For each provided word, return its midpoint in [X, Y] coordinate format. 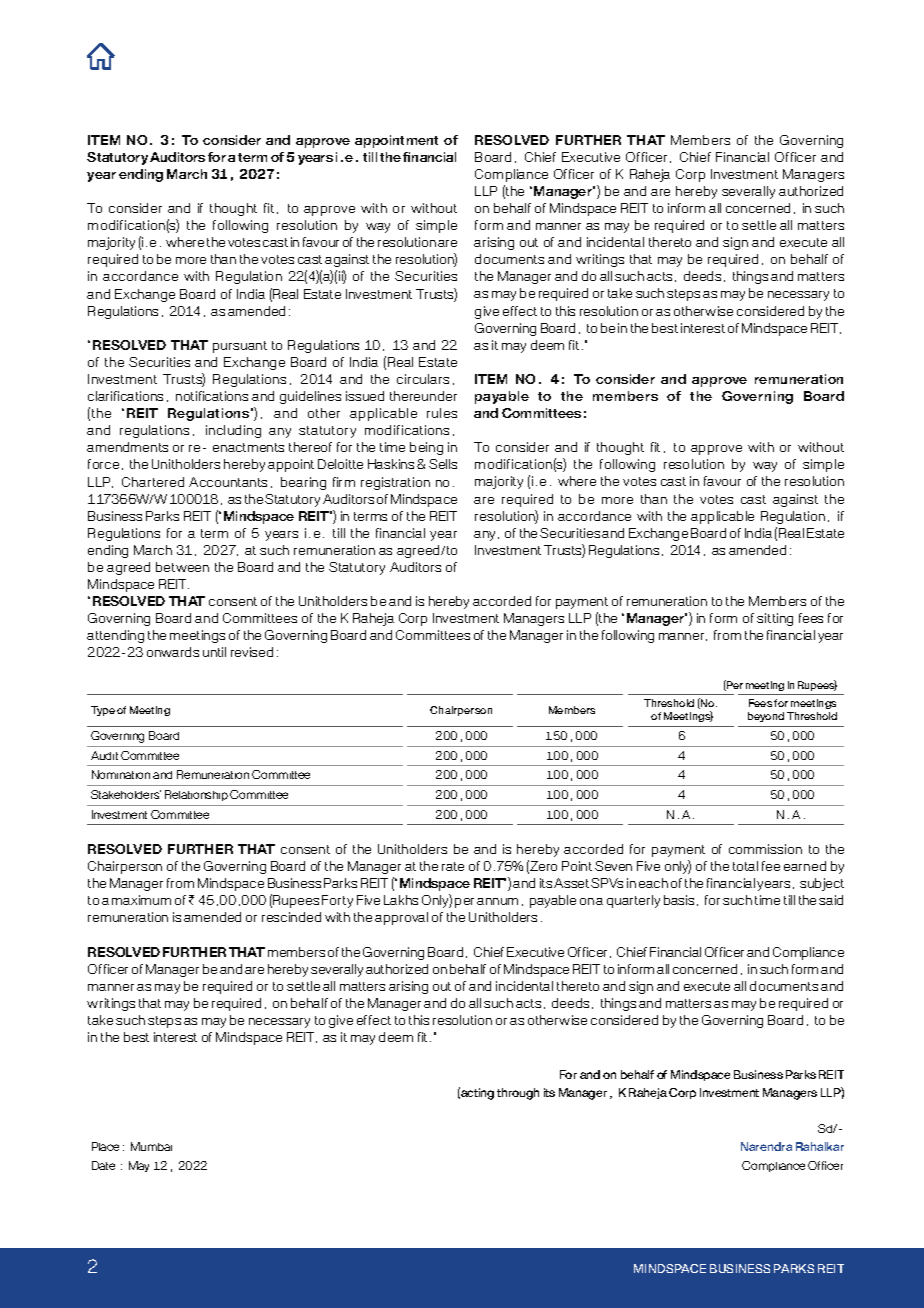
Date [103, 1165]
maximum [141, 900]
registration [395, 483]
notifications [212, 396]
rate [453, 866]
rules [442, 413]
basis [679, 900]
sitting [775, 619]
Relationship [196, 795]
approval [401, 918]
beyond [766, 717]
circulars [423, 379]
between [182, 567]
